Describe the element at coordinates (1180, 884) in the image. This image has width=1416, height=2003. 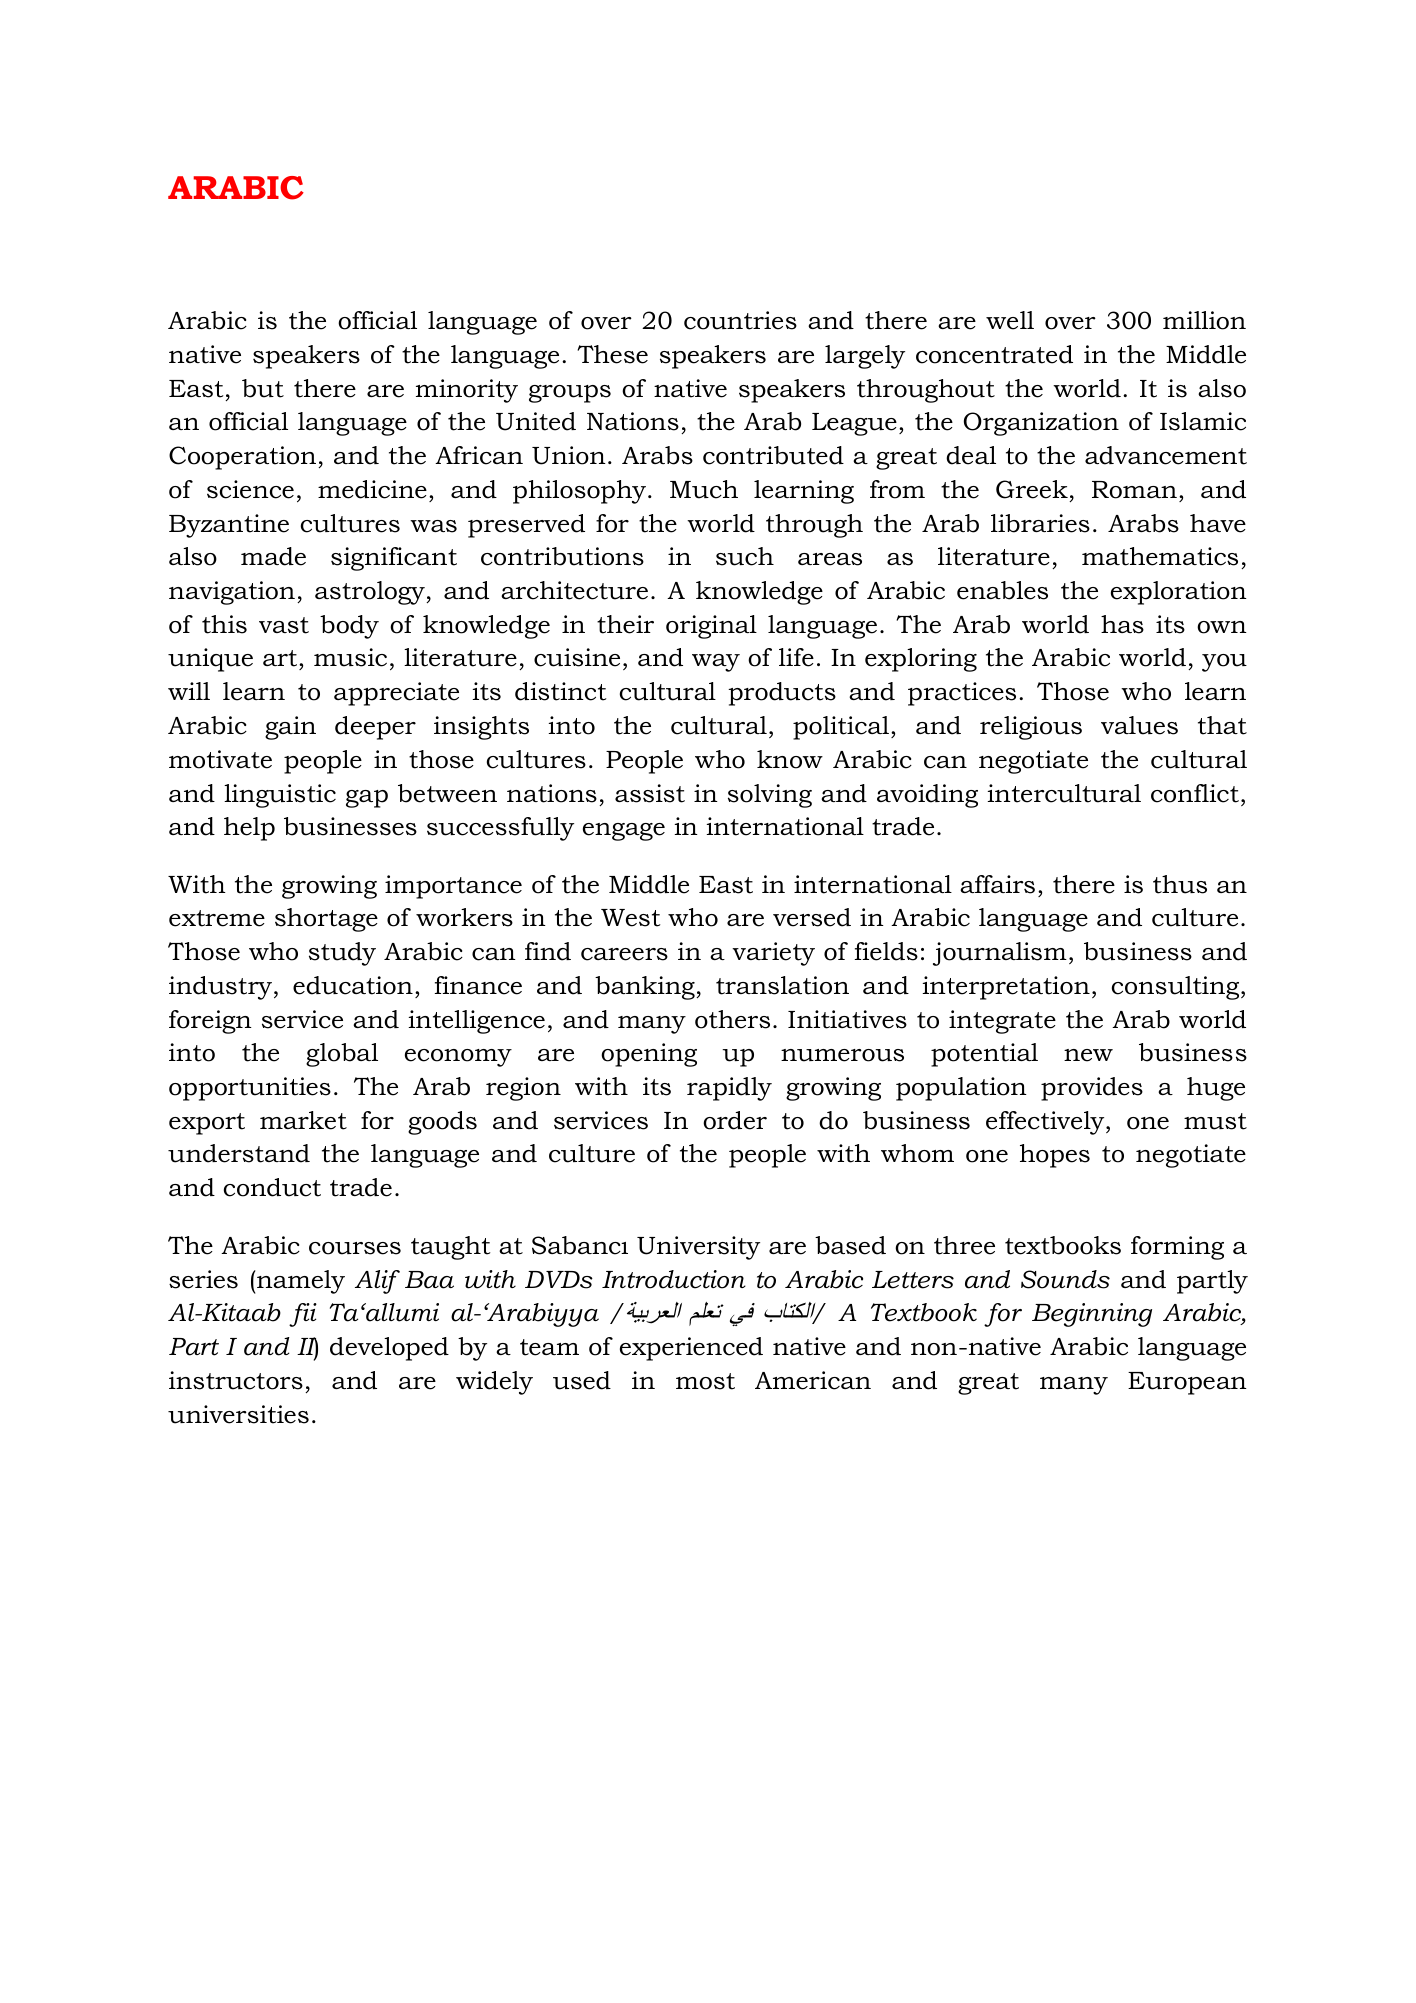
I see `thus` at that location.
